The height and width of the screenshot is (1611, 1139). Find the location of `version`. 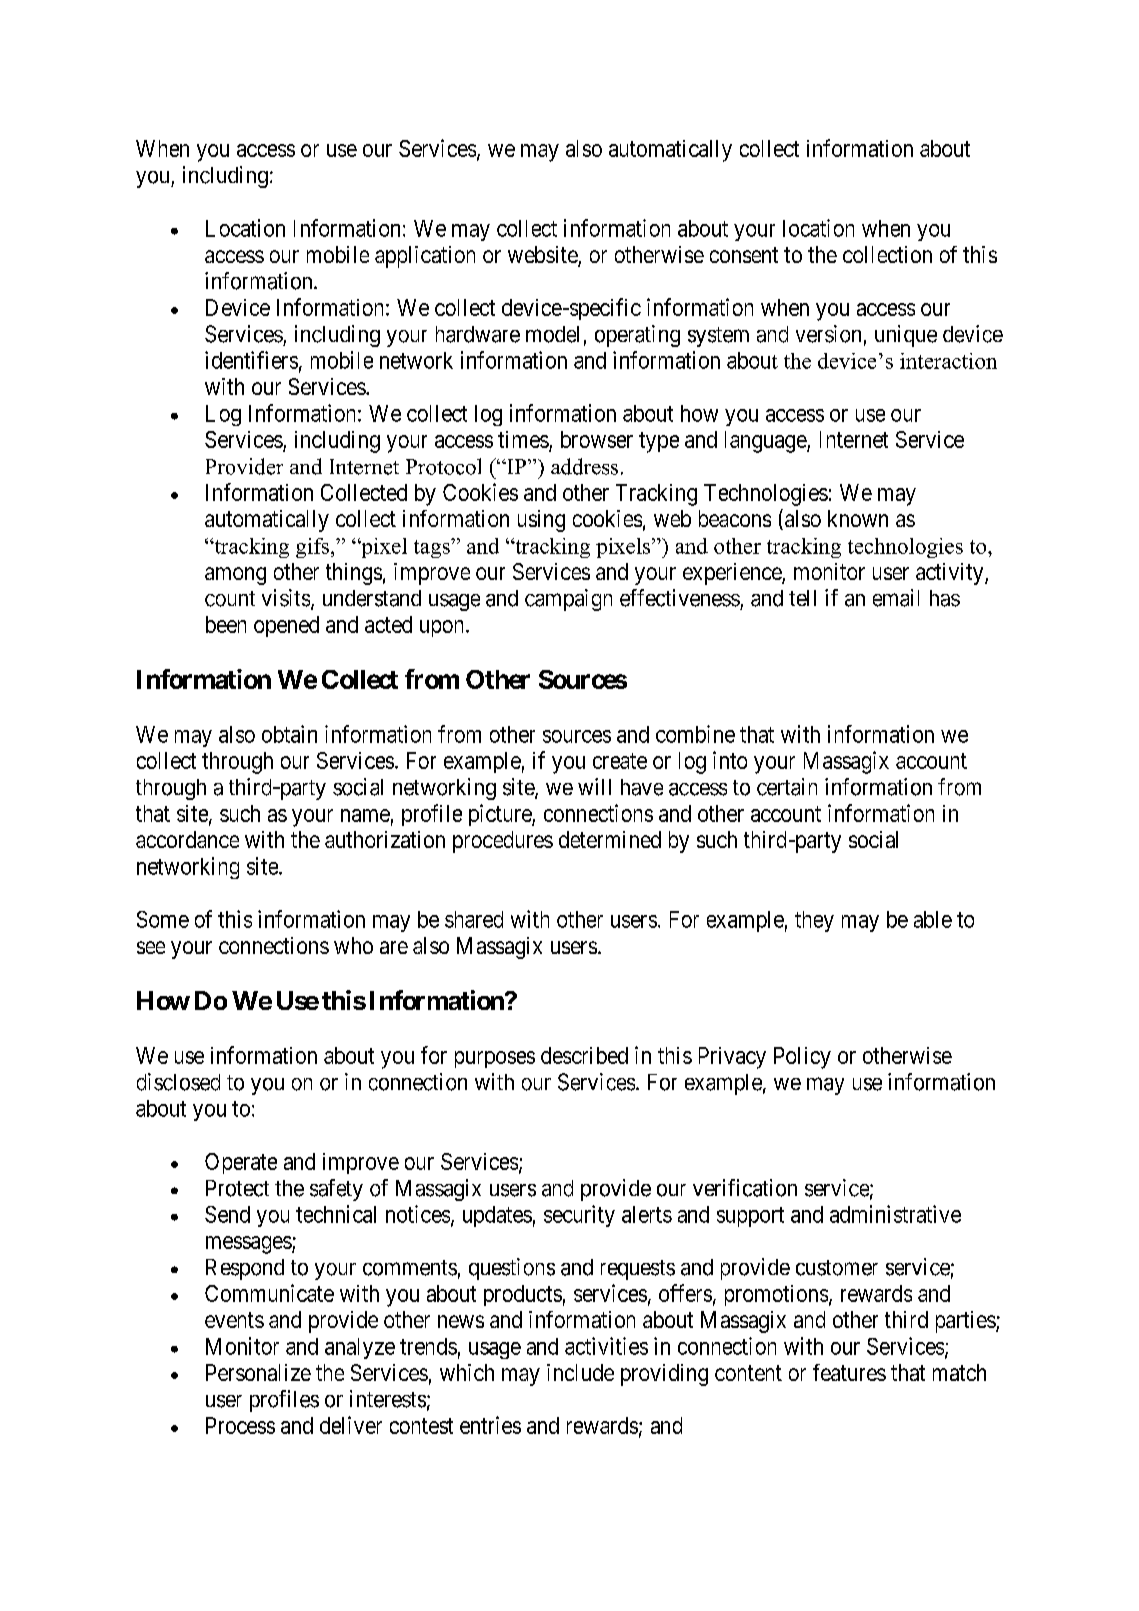

version is located at coordinates (828, 334).
